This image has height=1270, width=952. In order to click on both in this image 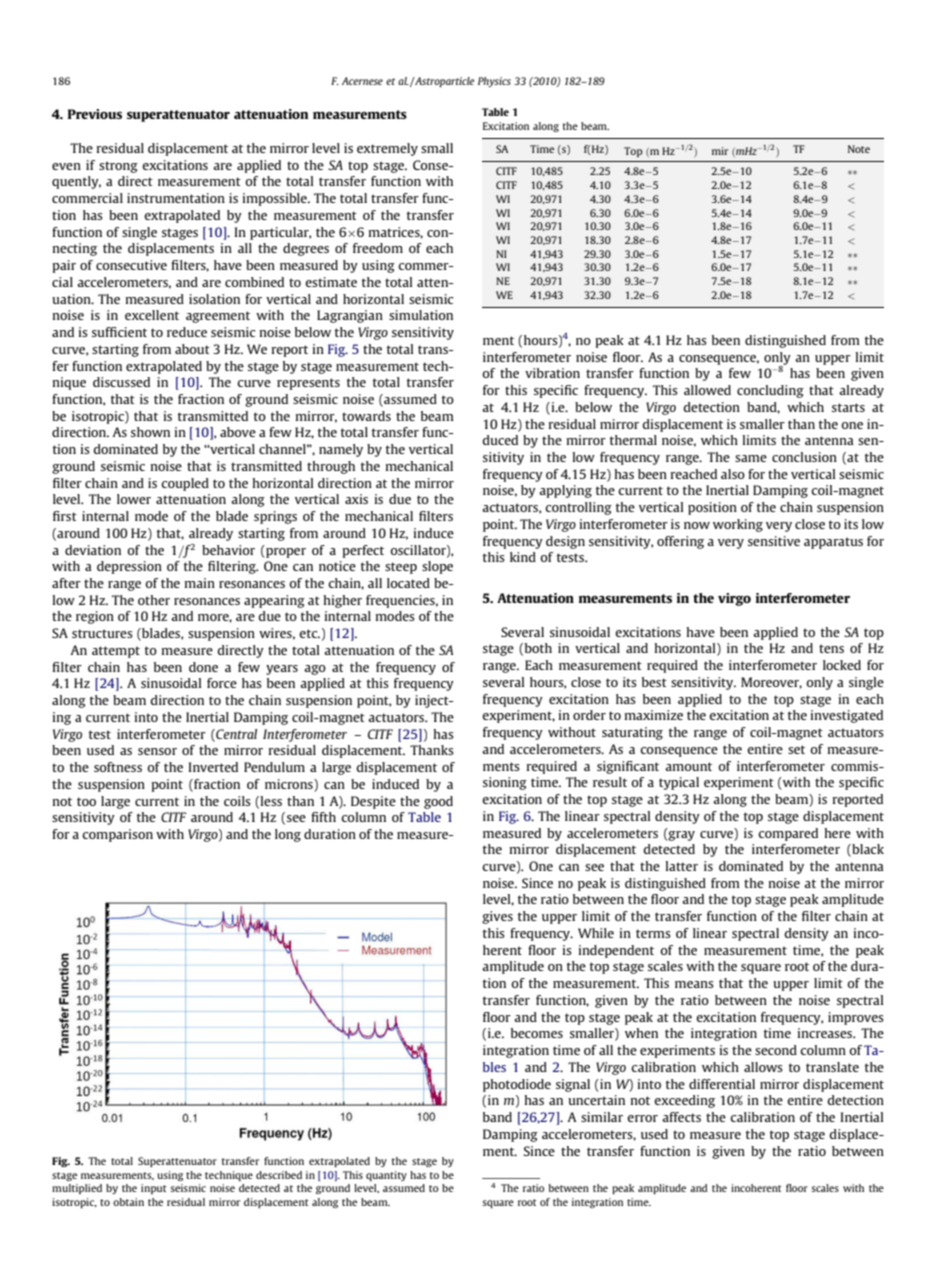, I will do `click(538, 648)`.
